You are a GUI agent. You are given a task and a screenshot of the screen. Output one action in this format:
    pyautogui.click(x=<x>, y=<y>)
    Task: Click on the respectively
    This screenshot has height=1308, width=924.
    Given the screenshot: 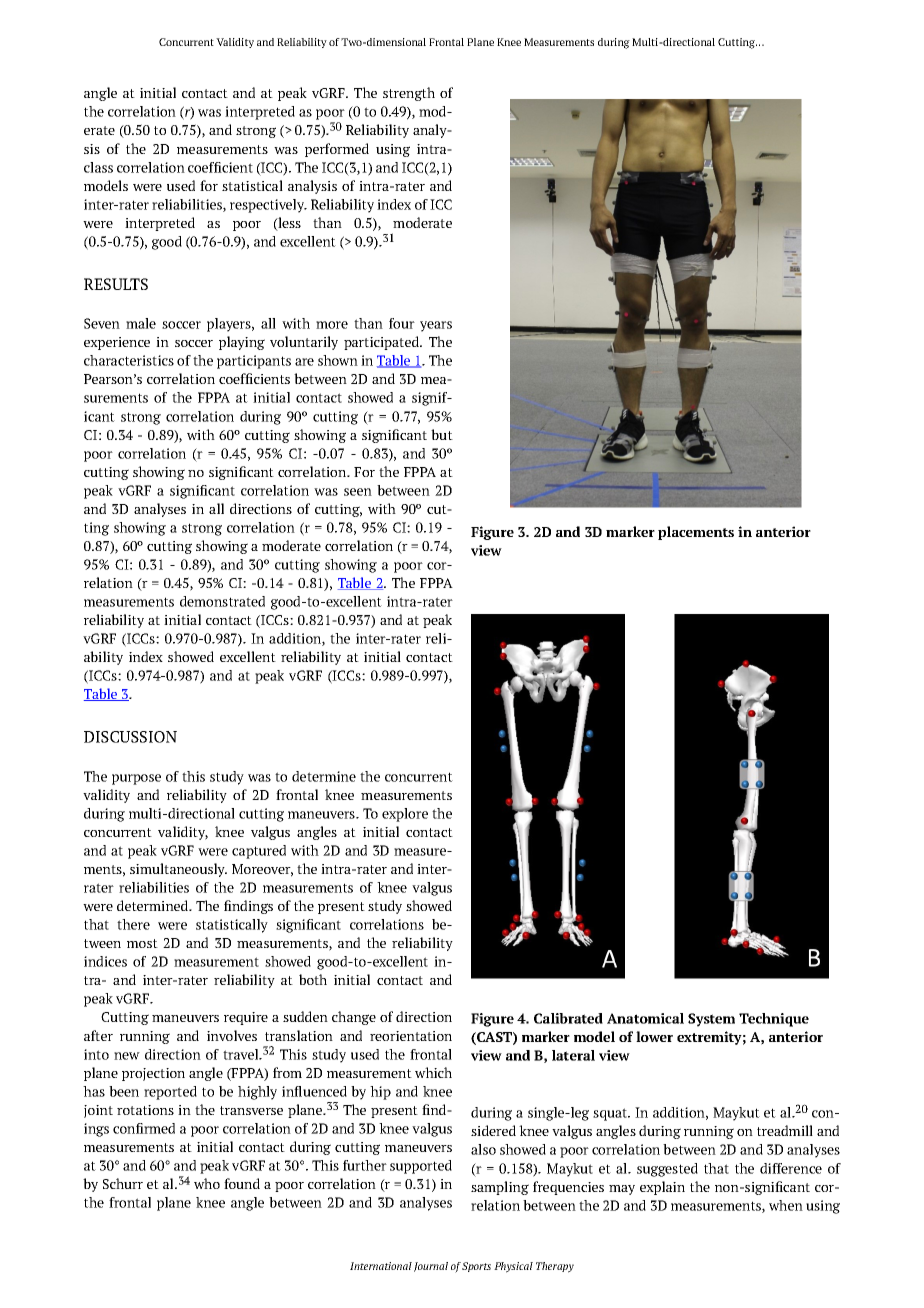 What is the action you would take?
    pyautogui.click(x=268, y=206)
